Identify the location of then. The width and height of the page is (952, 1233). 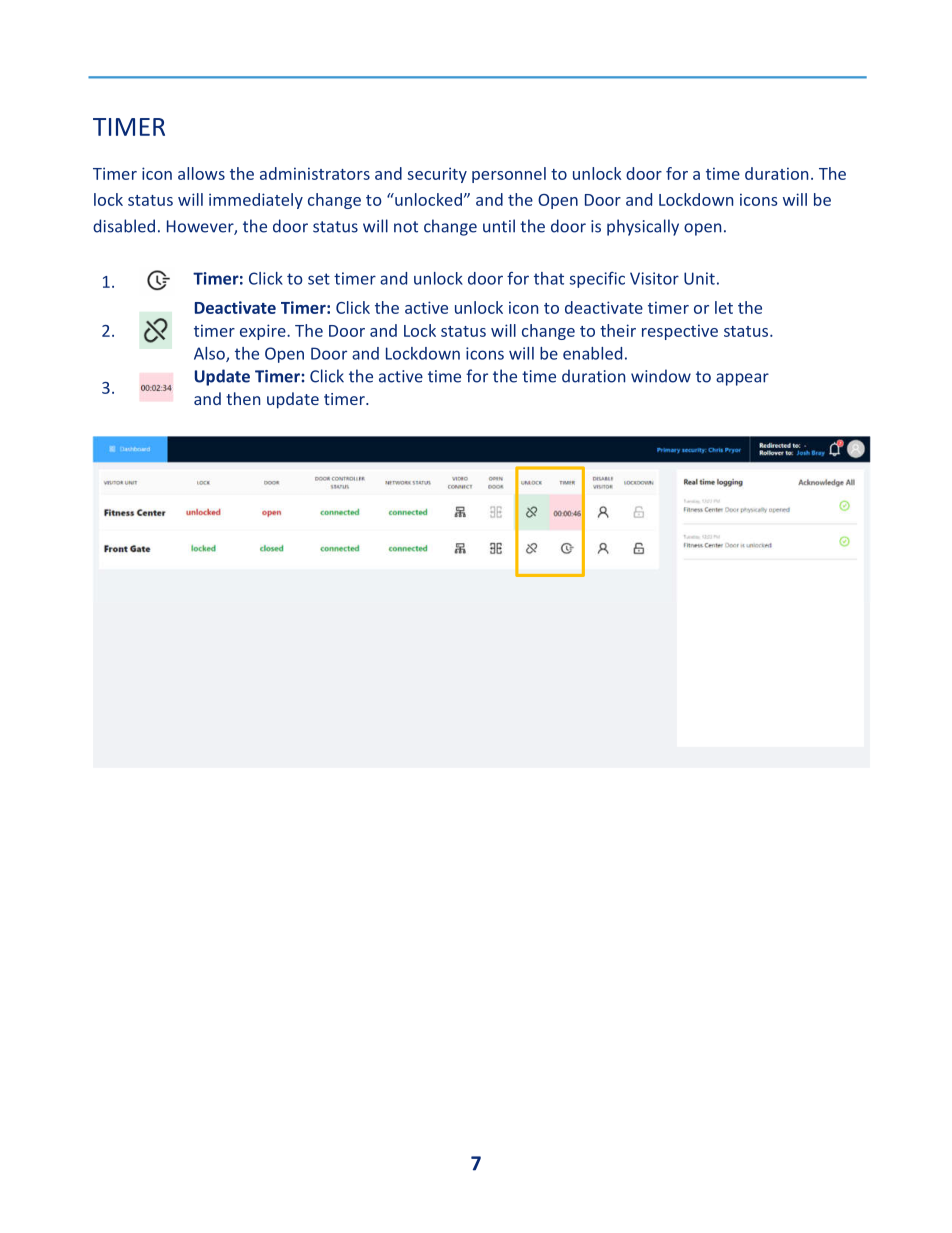
(243, 398).
